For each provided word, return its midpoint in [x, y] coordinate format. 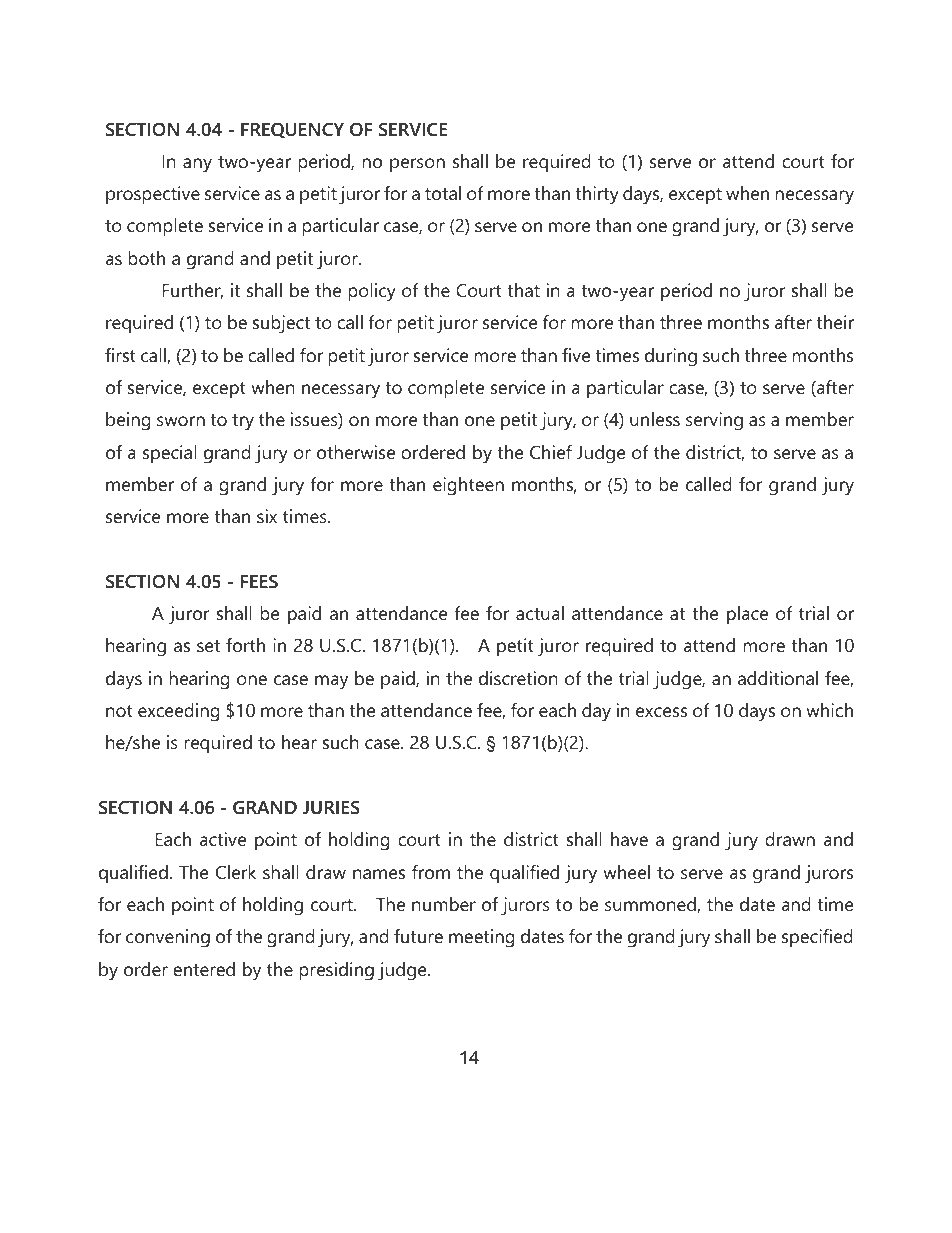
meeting [482, 938]
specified [817, 938]
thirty [597, 195]
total [443, 193]
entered [204, 969]
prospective [153, 195]
